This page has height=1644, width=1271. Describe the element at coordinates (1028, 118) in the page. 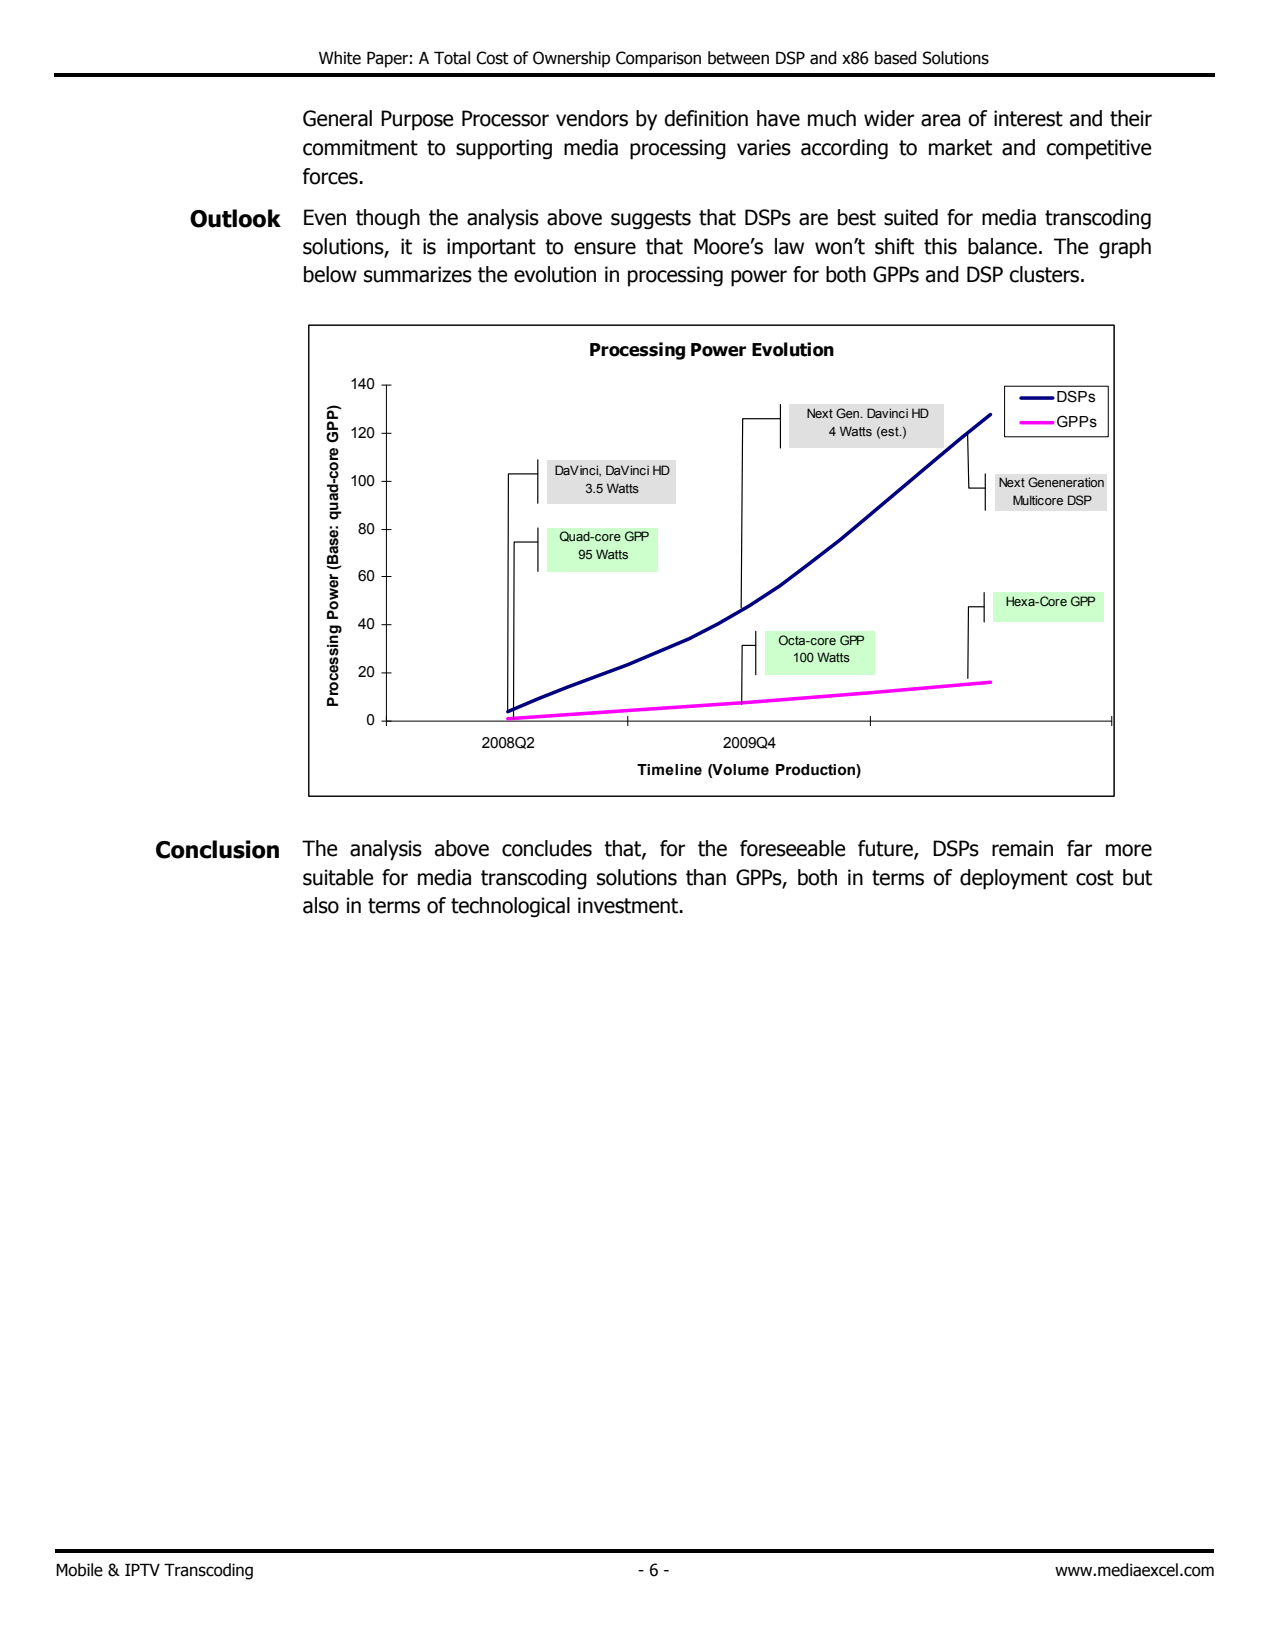

I see `interest` at that location.
